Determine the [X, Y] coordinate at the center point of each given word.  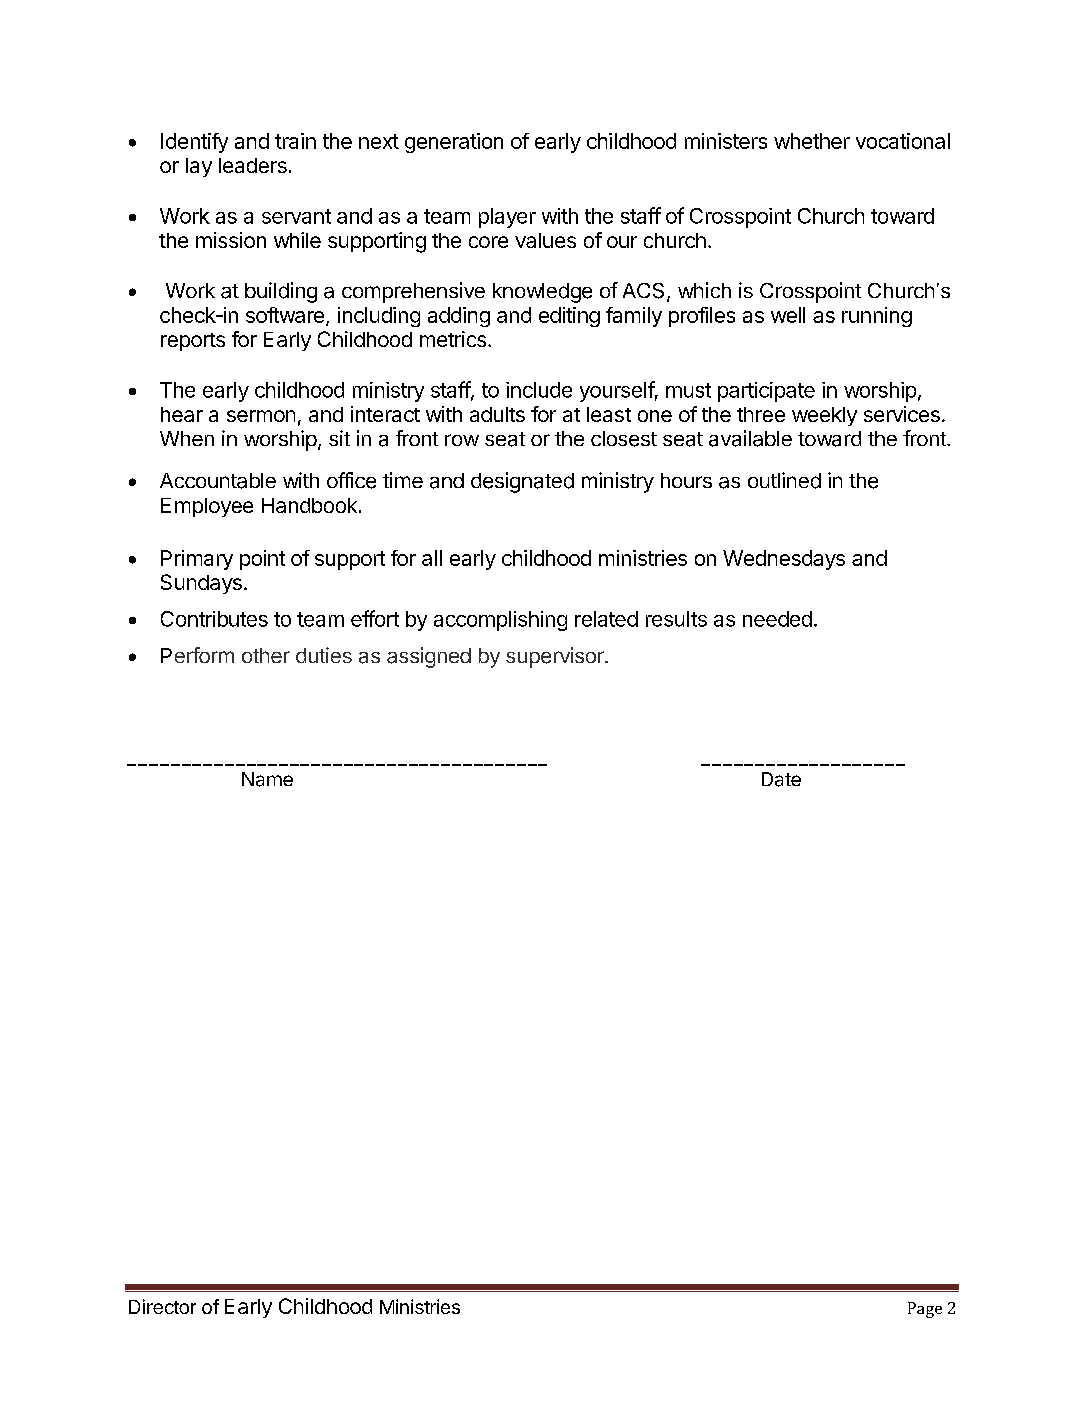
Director [162, 1306]
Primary [197, 560]
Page [925, 1310]
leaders [253, 165]
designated [522, 482]
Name [267, 779]
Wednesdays [784, 560]
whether [812, 141]
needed [777, 619]
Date [781, 779]
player [507, 218]
